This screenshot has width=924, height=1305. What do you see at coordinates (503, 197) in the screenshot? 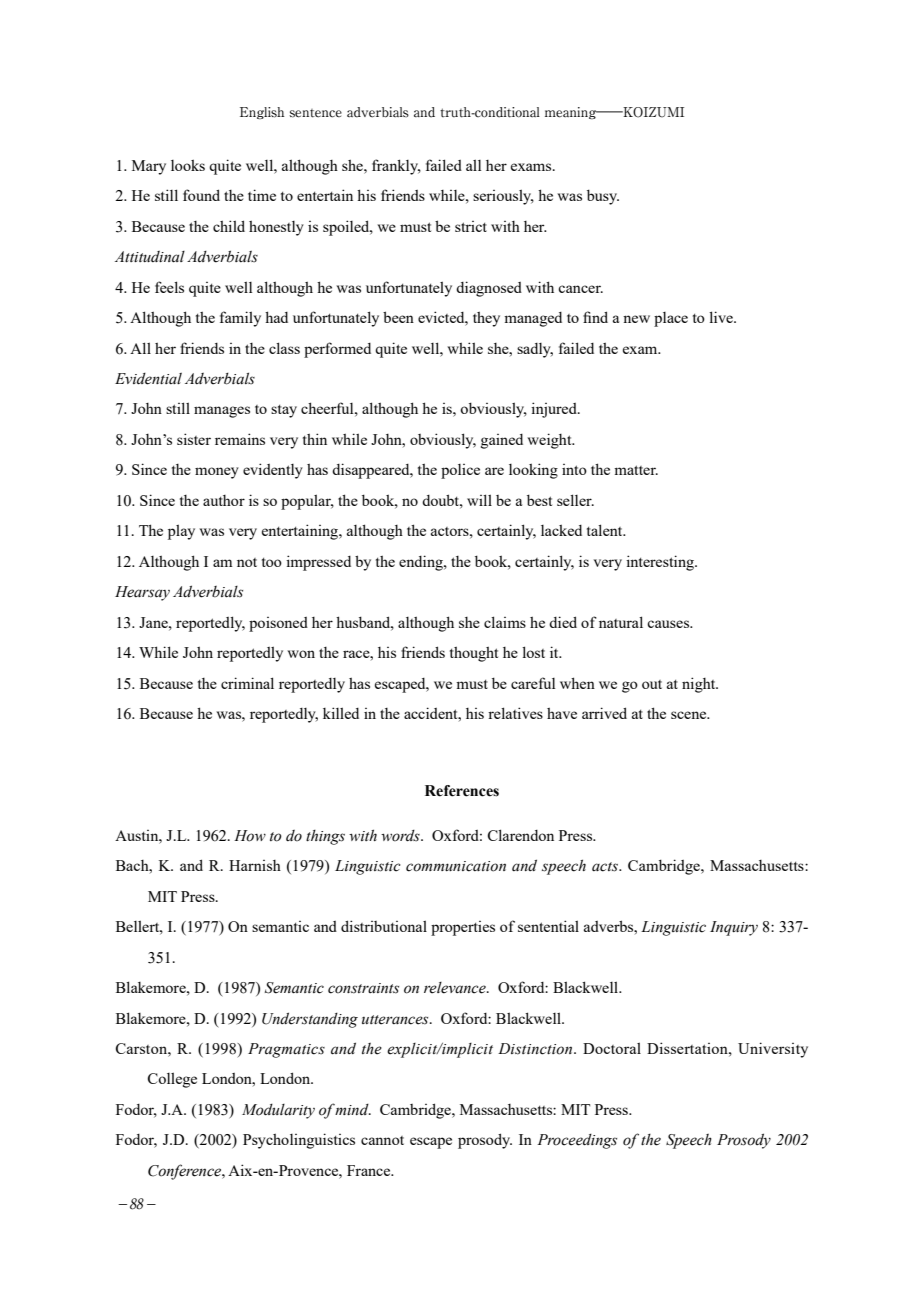
I see `seriously` at bounding box center [503, 197].
